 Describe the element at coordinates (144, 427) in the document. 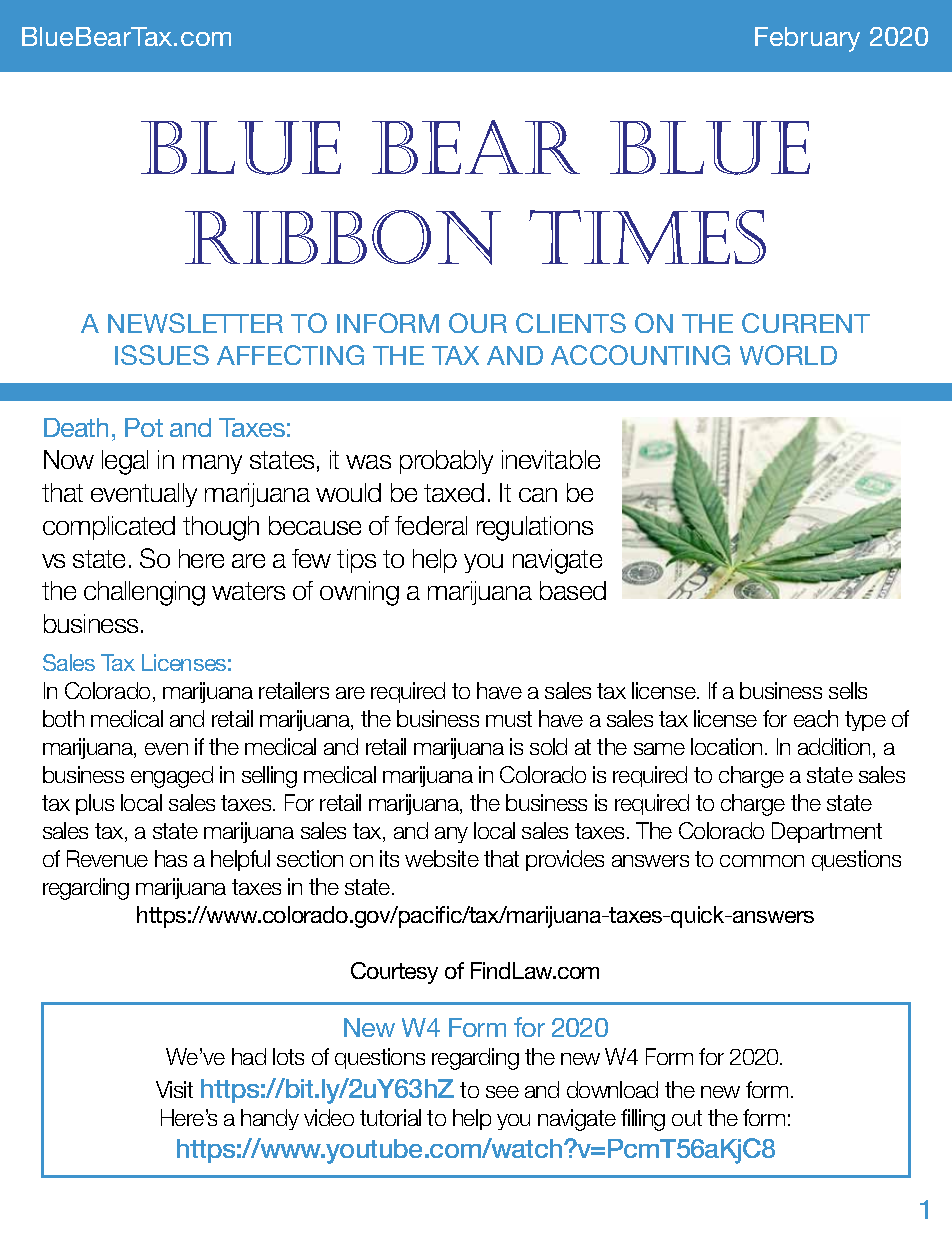

I see `Pot` at that location.
